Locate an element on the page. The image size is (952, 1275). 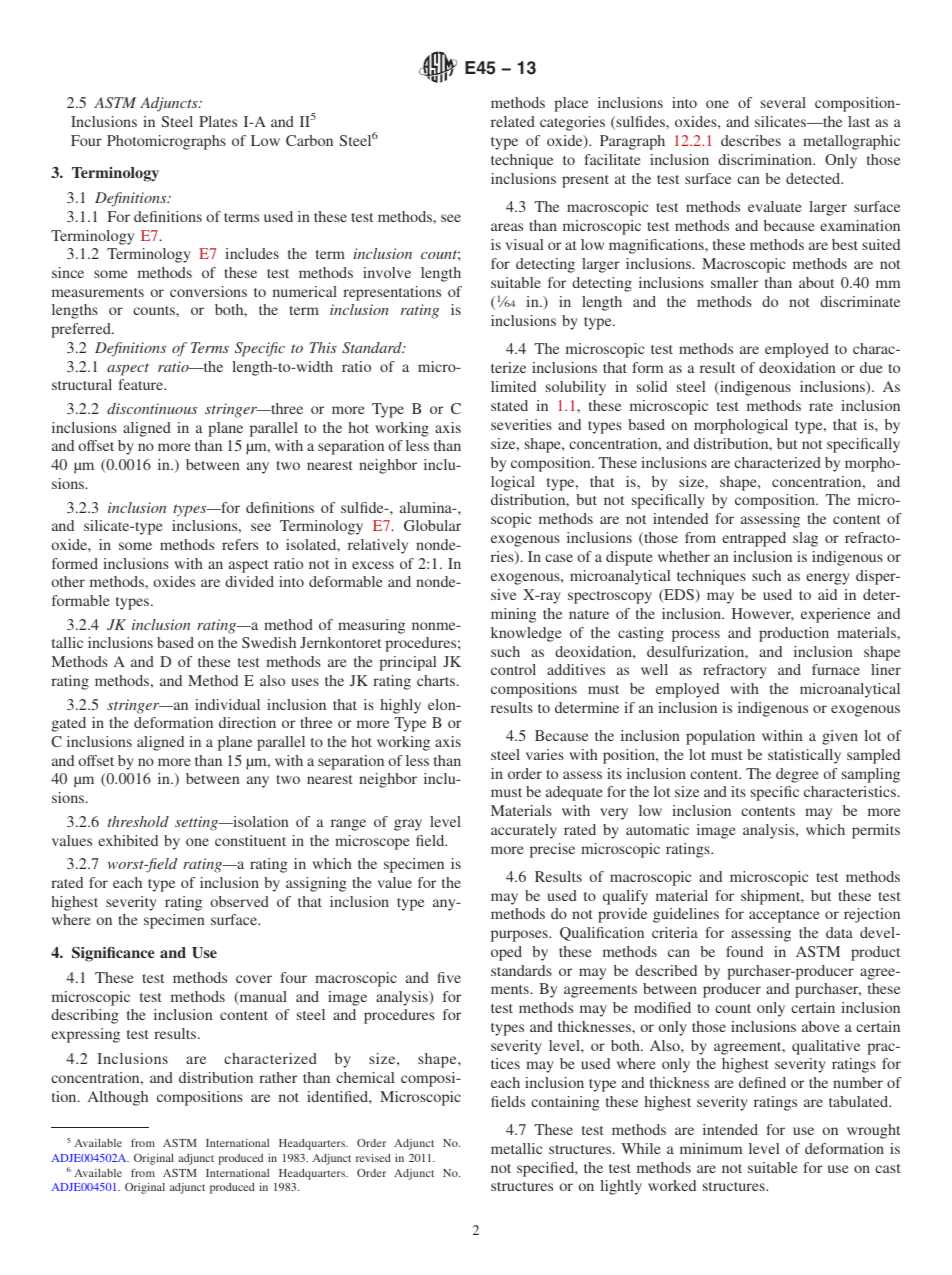
describes is located at coordinates (751, 140).
